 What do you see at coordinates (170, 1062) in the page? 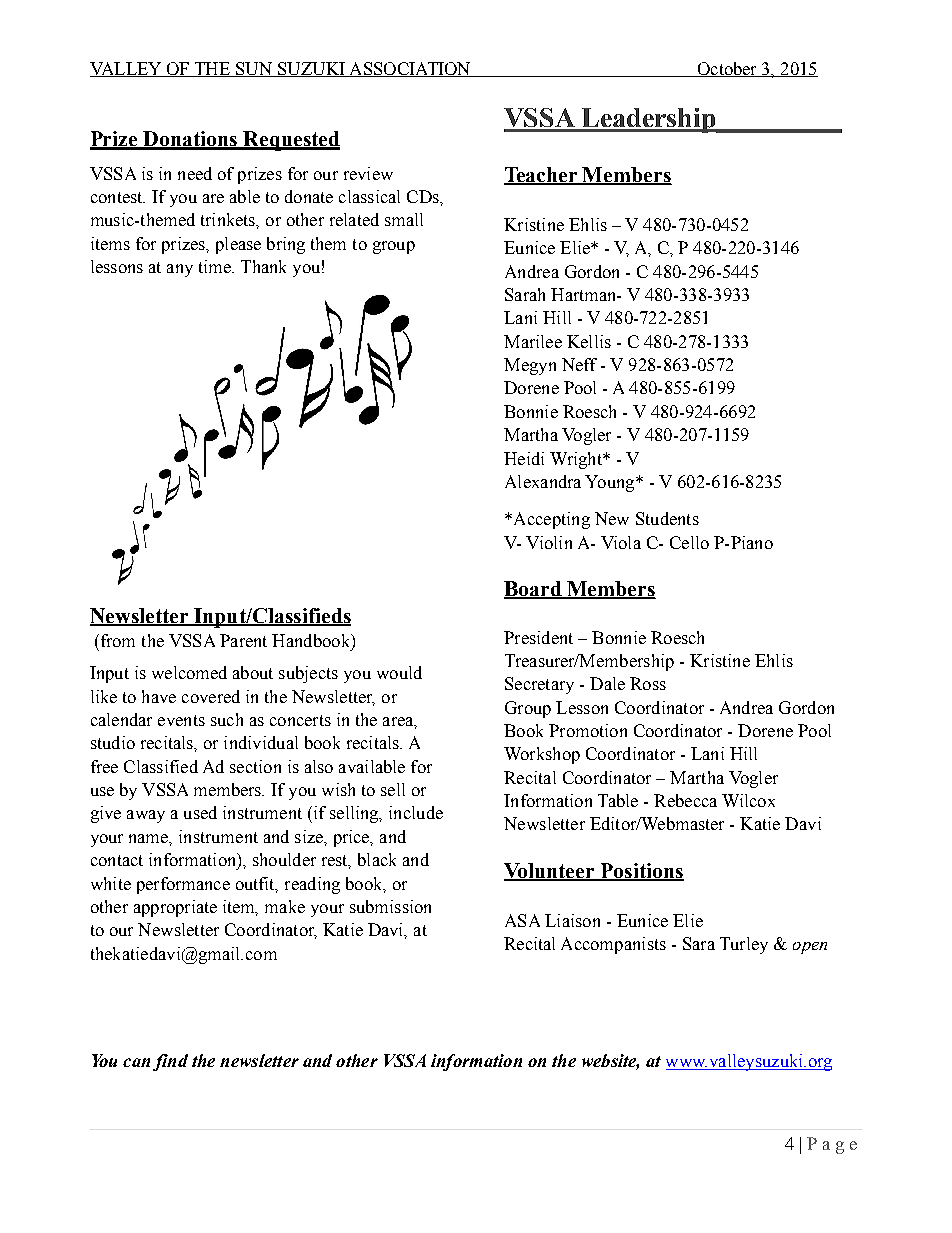
I see `find` at bounding box center [170, 1062].
